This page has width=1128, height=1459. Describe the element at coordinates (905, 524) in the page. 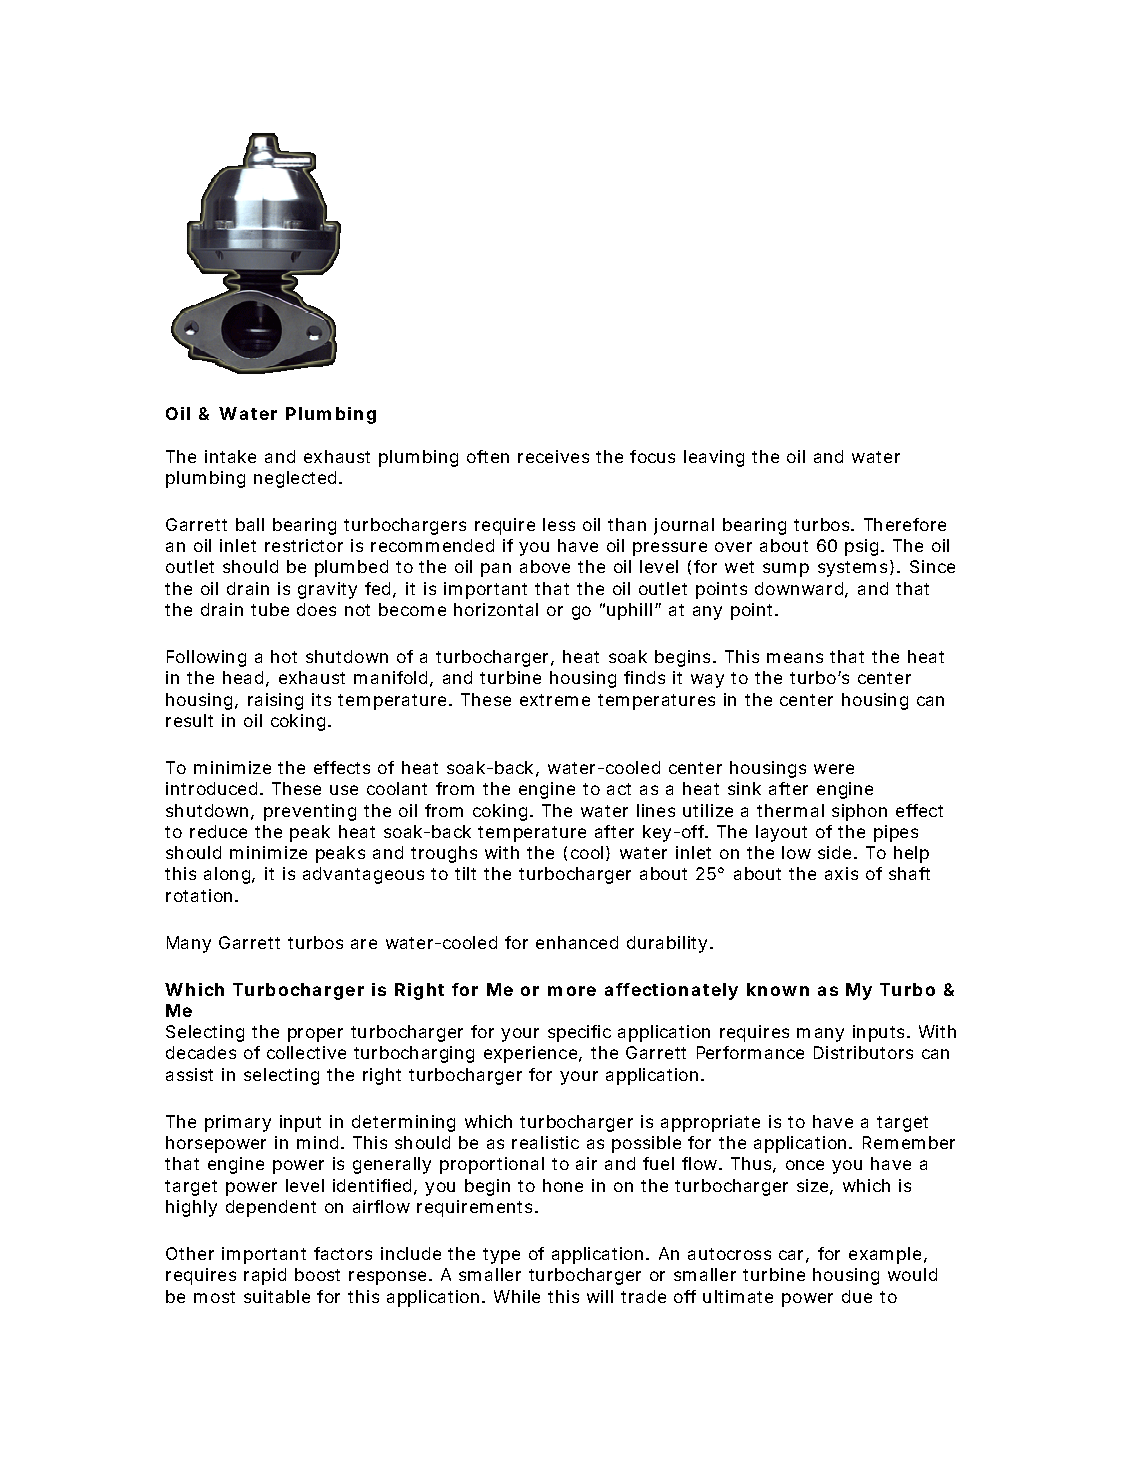

I see `Therefore` at that location.
